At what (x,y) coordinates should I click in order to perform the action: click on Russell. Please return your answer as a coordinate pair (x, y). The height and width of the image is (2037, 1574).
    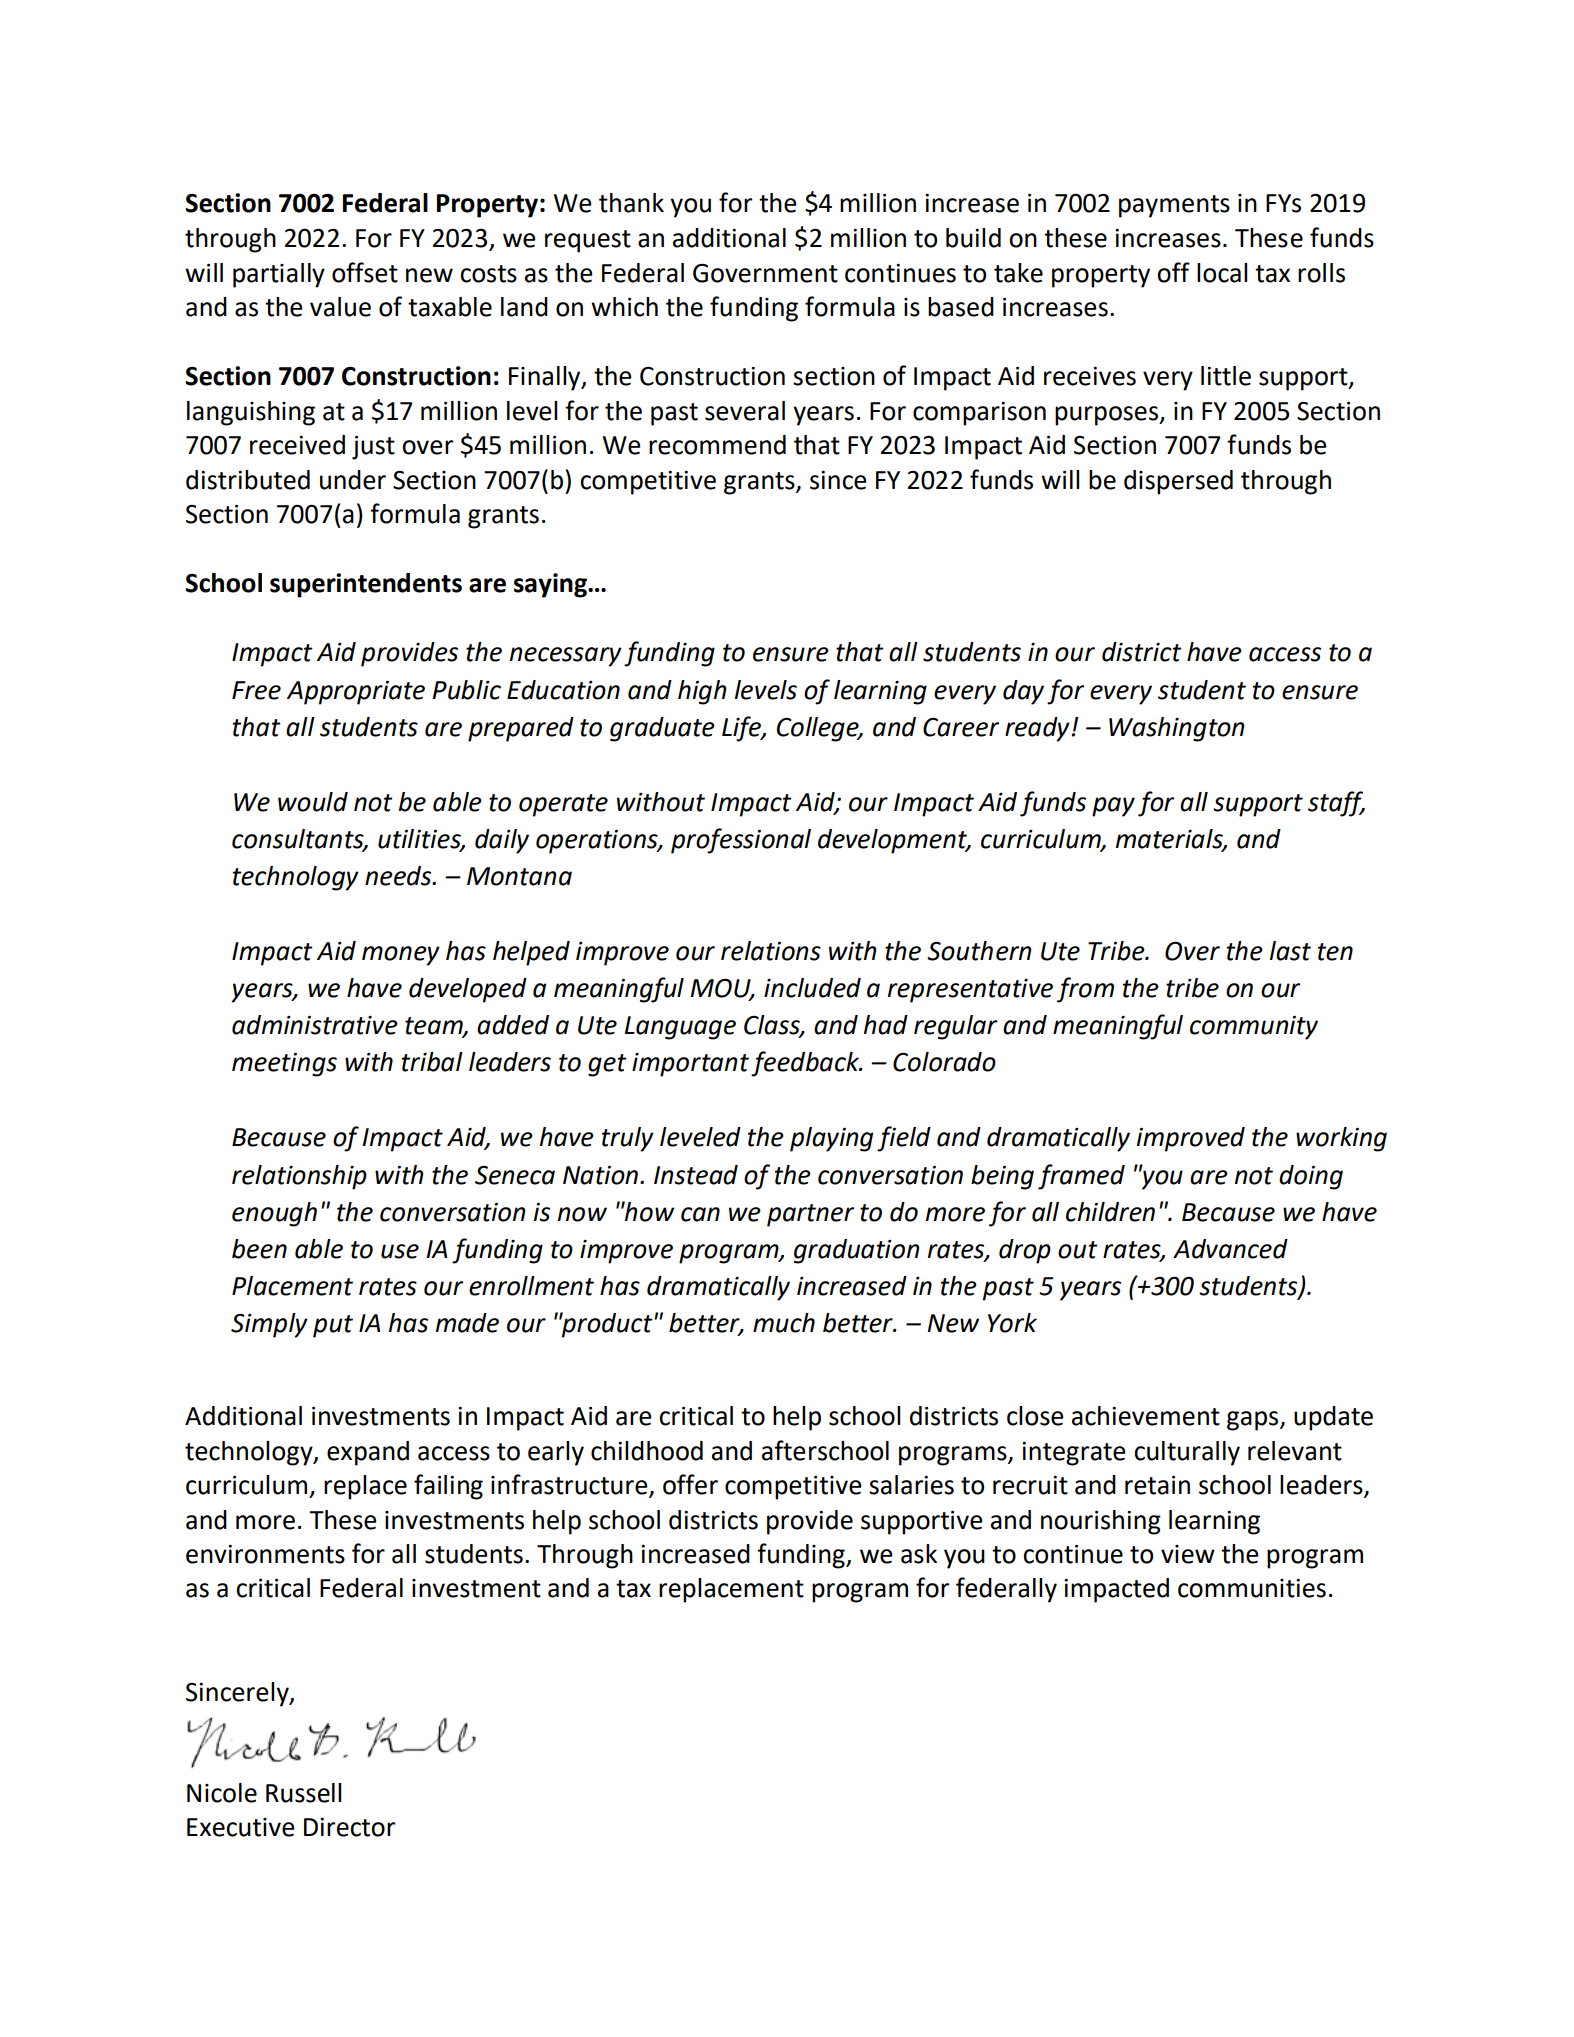
    Looking at the image, I should click on (303, 1793).
